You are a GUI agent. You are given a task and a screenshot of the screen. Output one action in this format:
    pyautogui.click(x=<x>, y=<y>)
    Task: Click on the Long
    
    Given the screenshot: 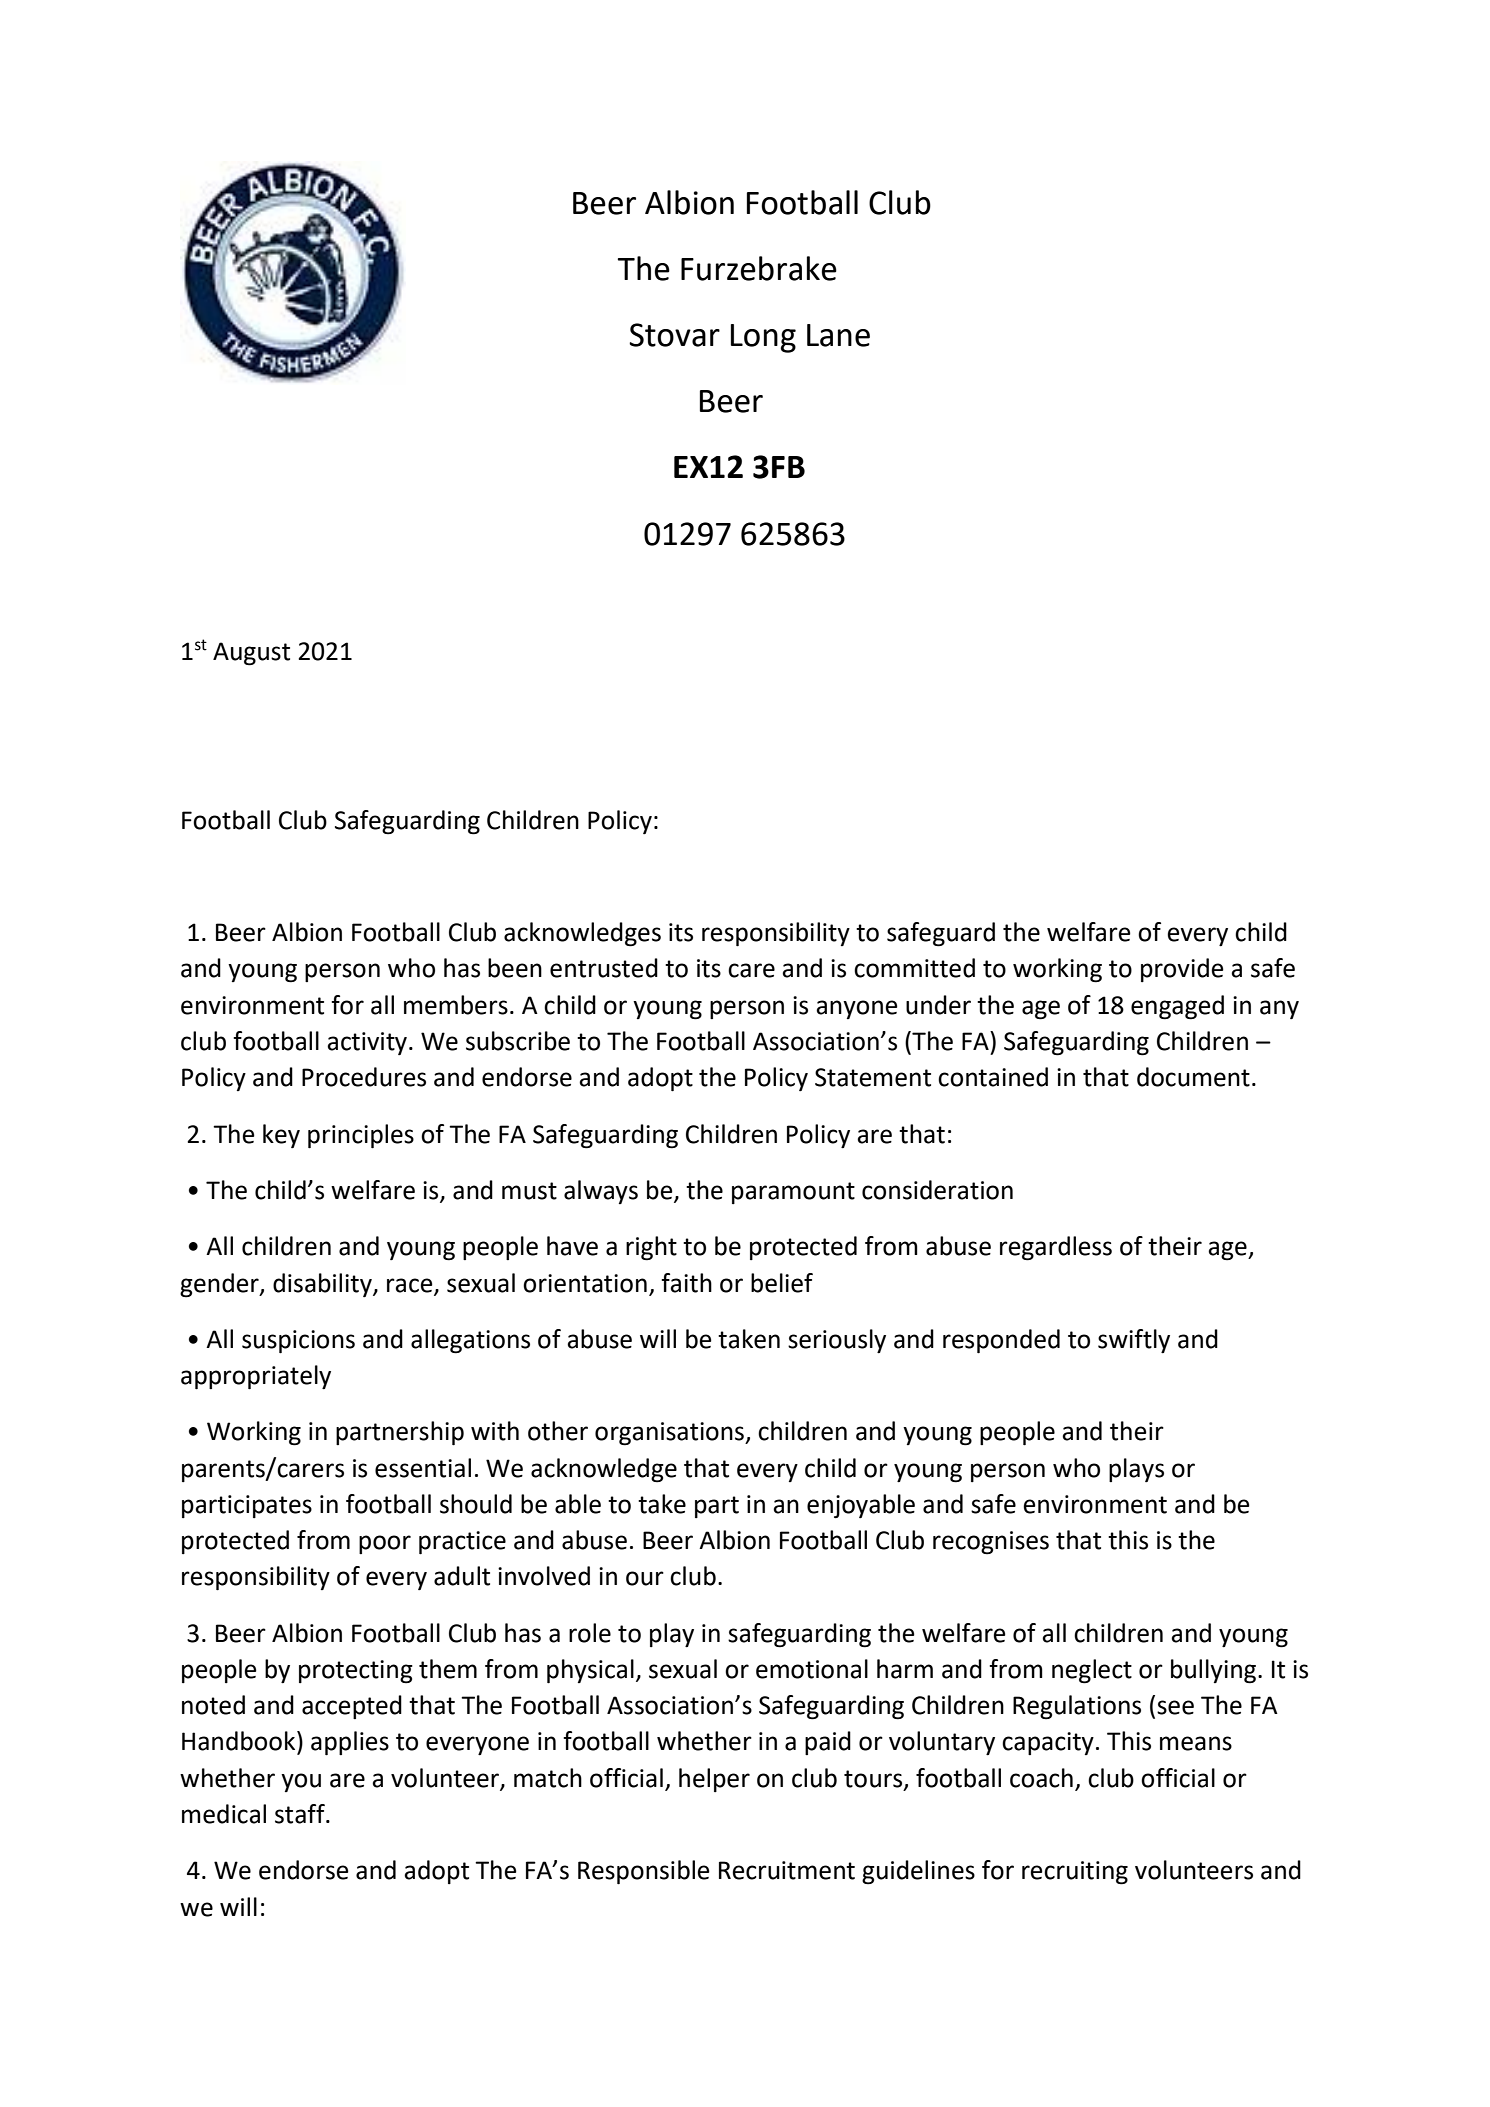 What is the action you would take?
    pyautogui.click(x=763, y=338)
